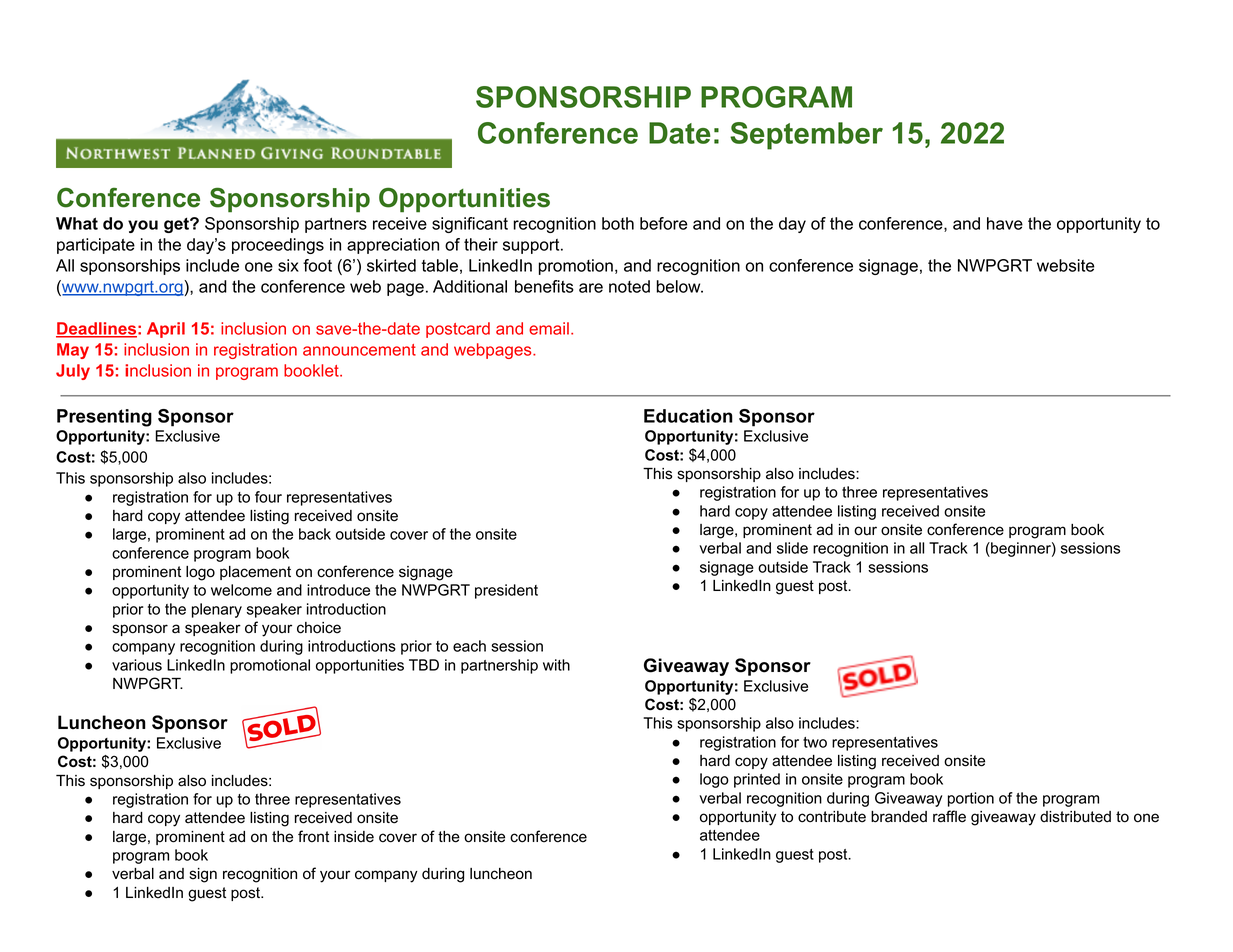  I want to click on Education, so click(688, 416).
